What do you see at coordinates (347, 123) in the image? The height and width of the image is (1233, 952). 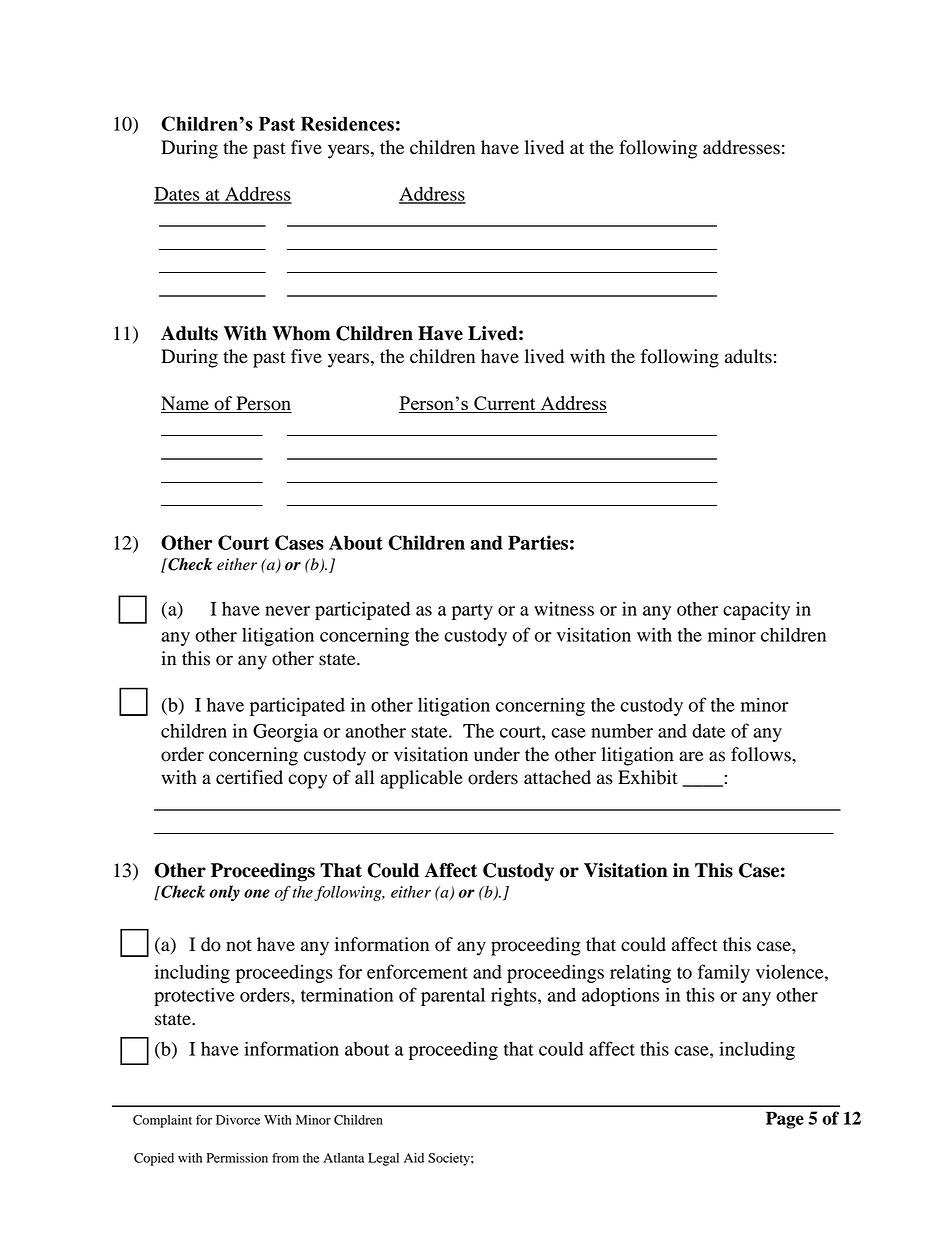 I see `Residences` at bounding box center [347, 123].
